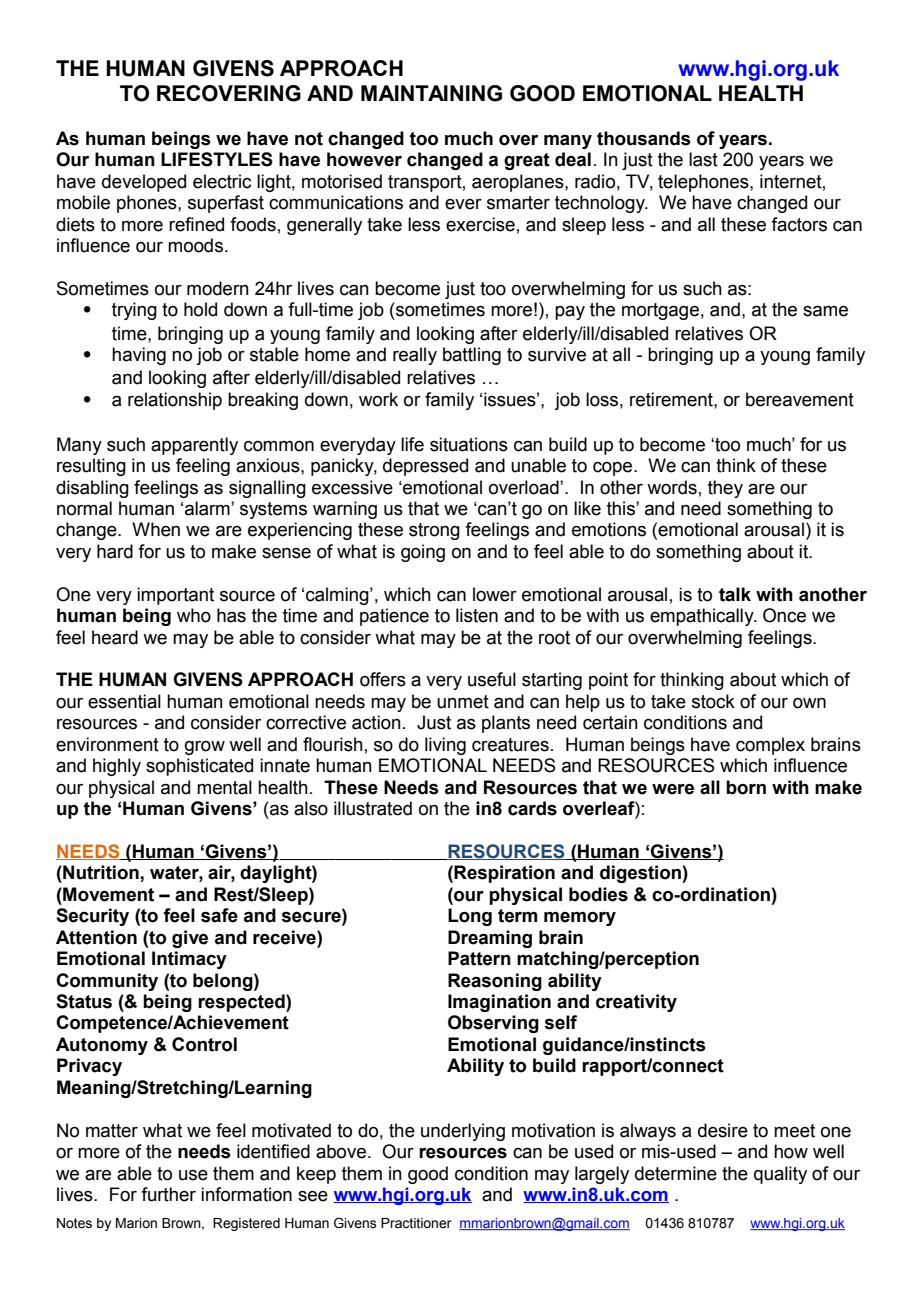 This screenshot has height=1308, width=924. Describe the element at coordinates (492, 679) in the screenshot. I see `useful` at that location.
